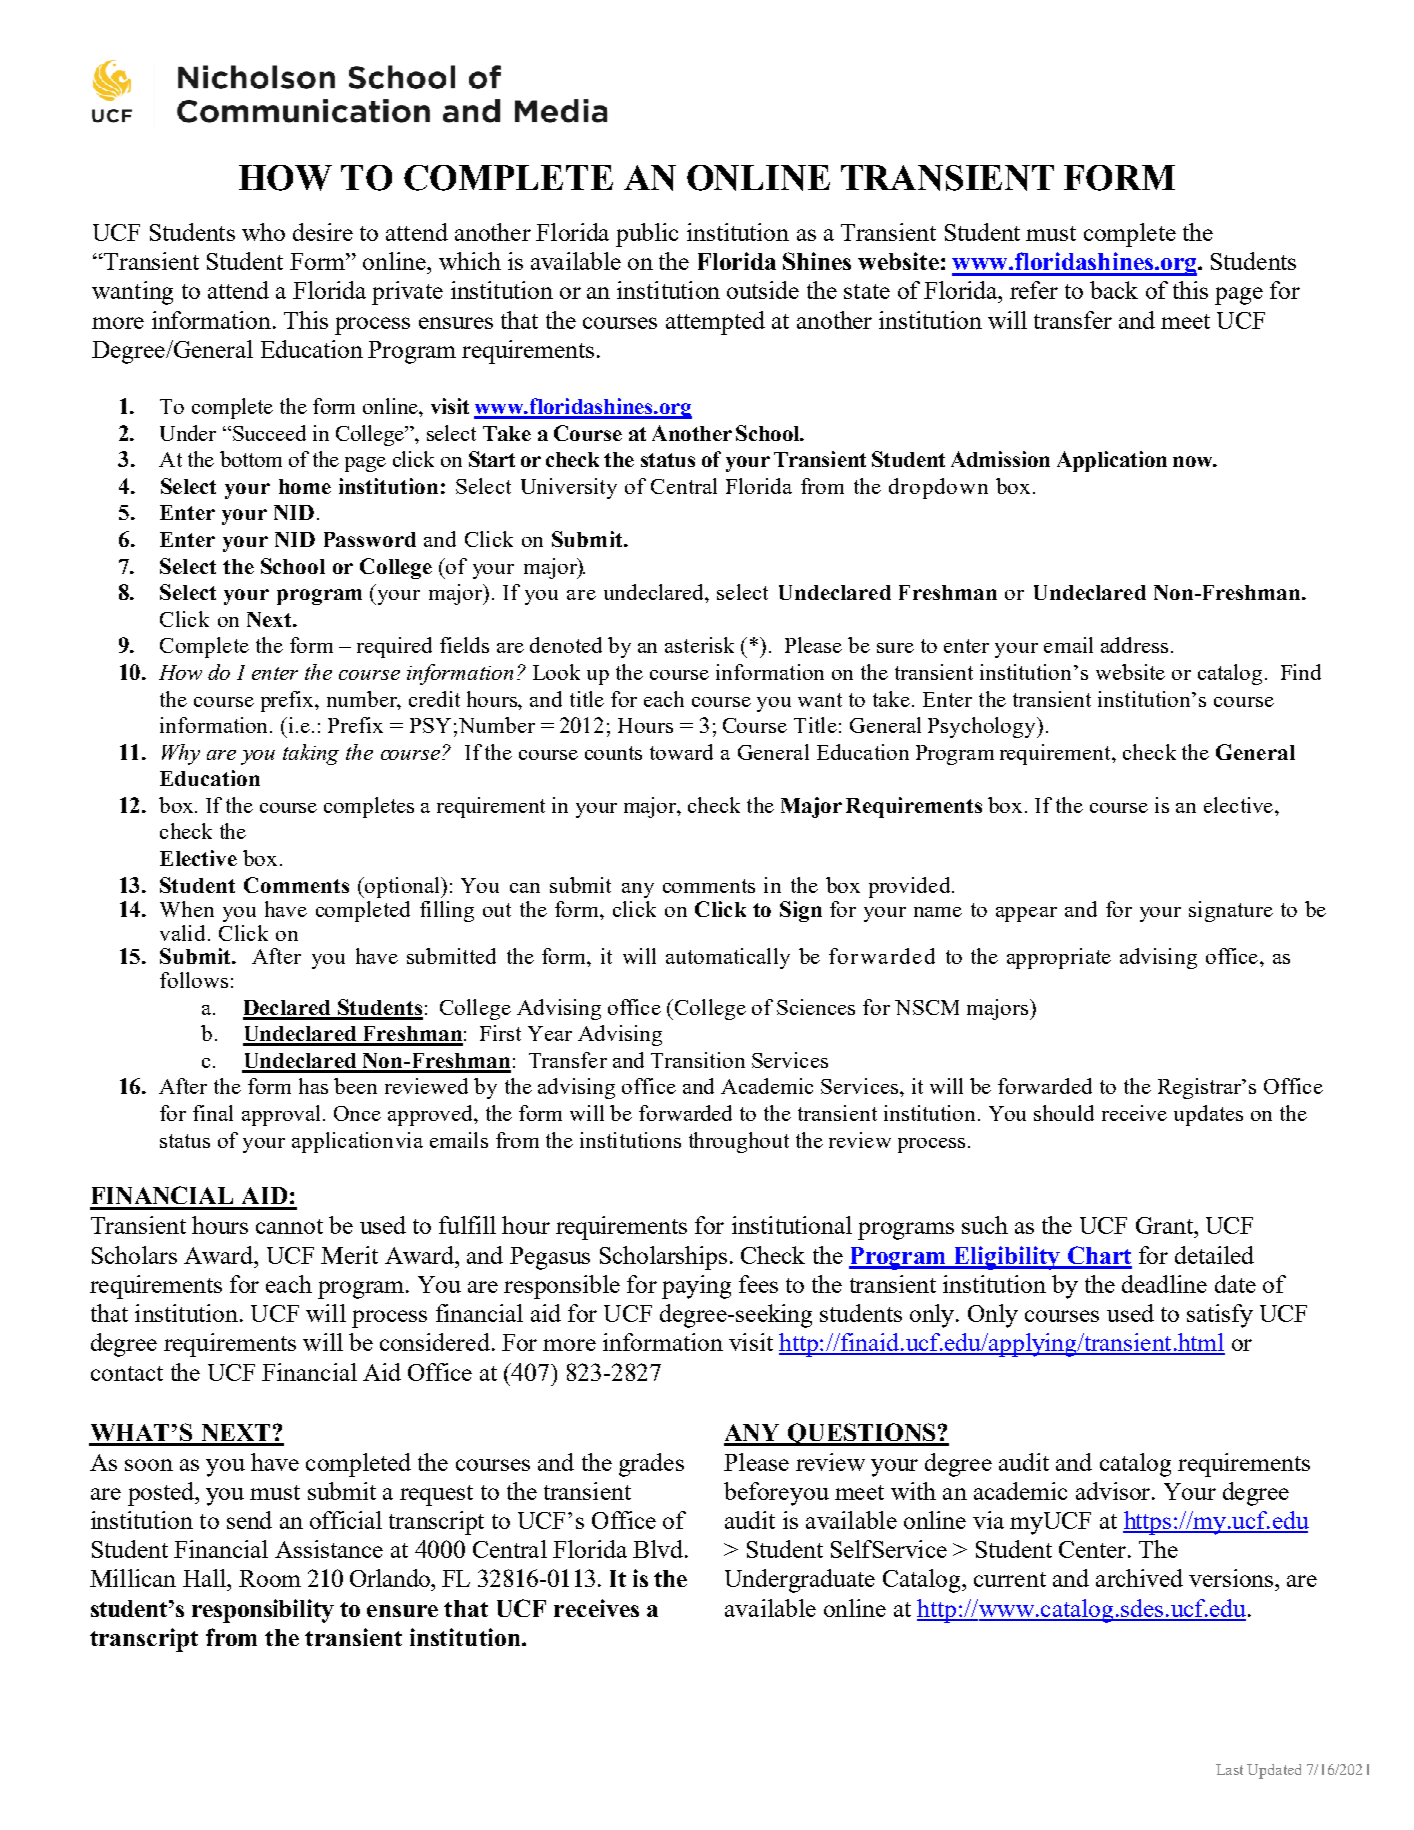 Image resolution: width=1414 pixels, height=1830 pixels. I want to click on throughout, so click(739, 1142).
